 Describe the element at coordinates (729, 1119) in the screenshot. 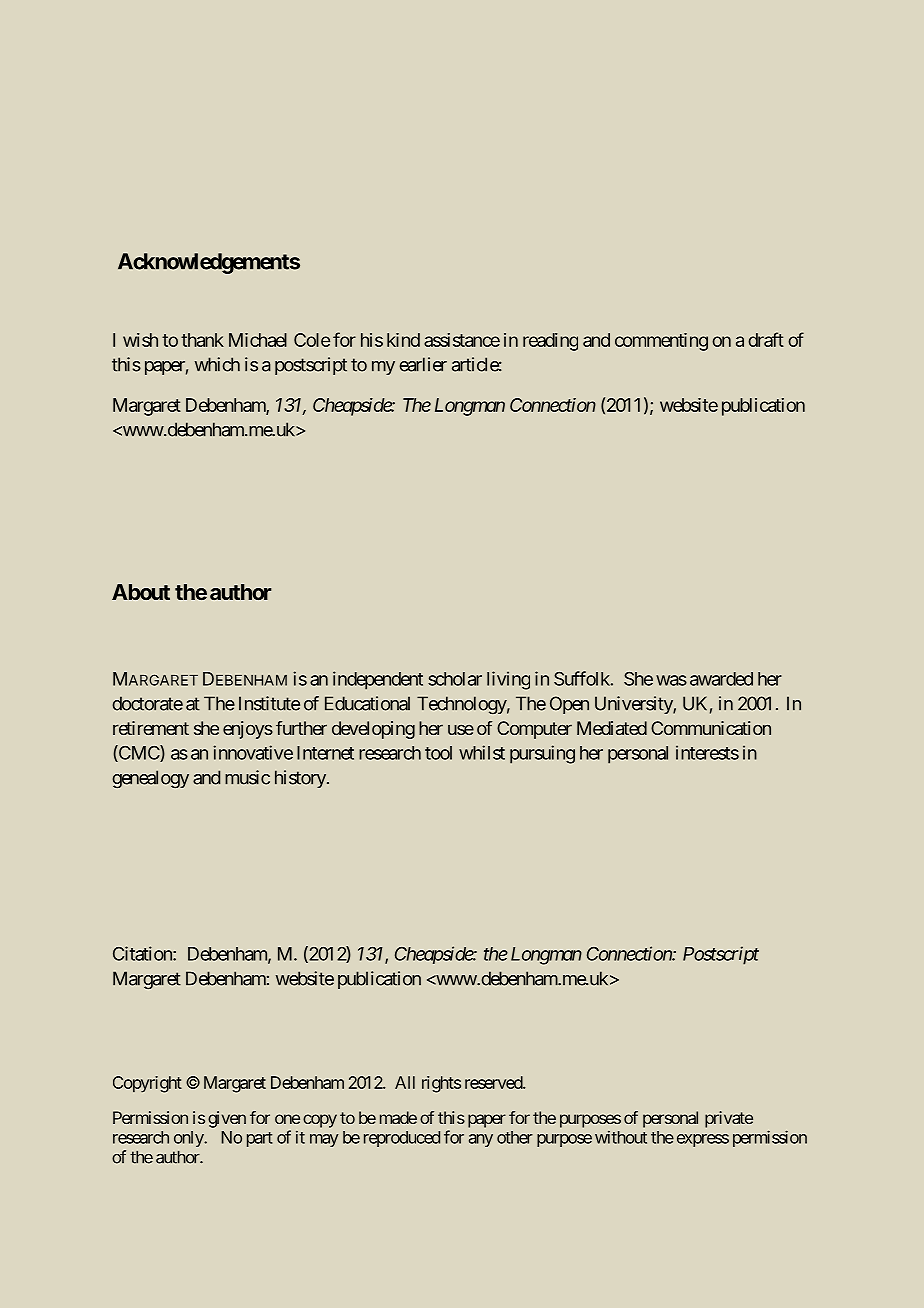

I see `private` at that location.
